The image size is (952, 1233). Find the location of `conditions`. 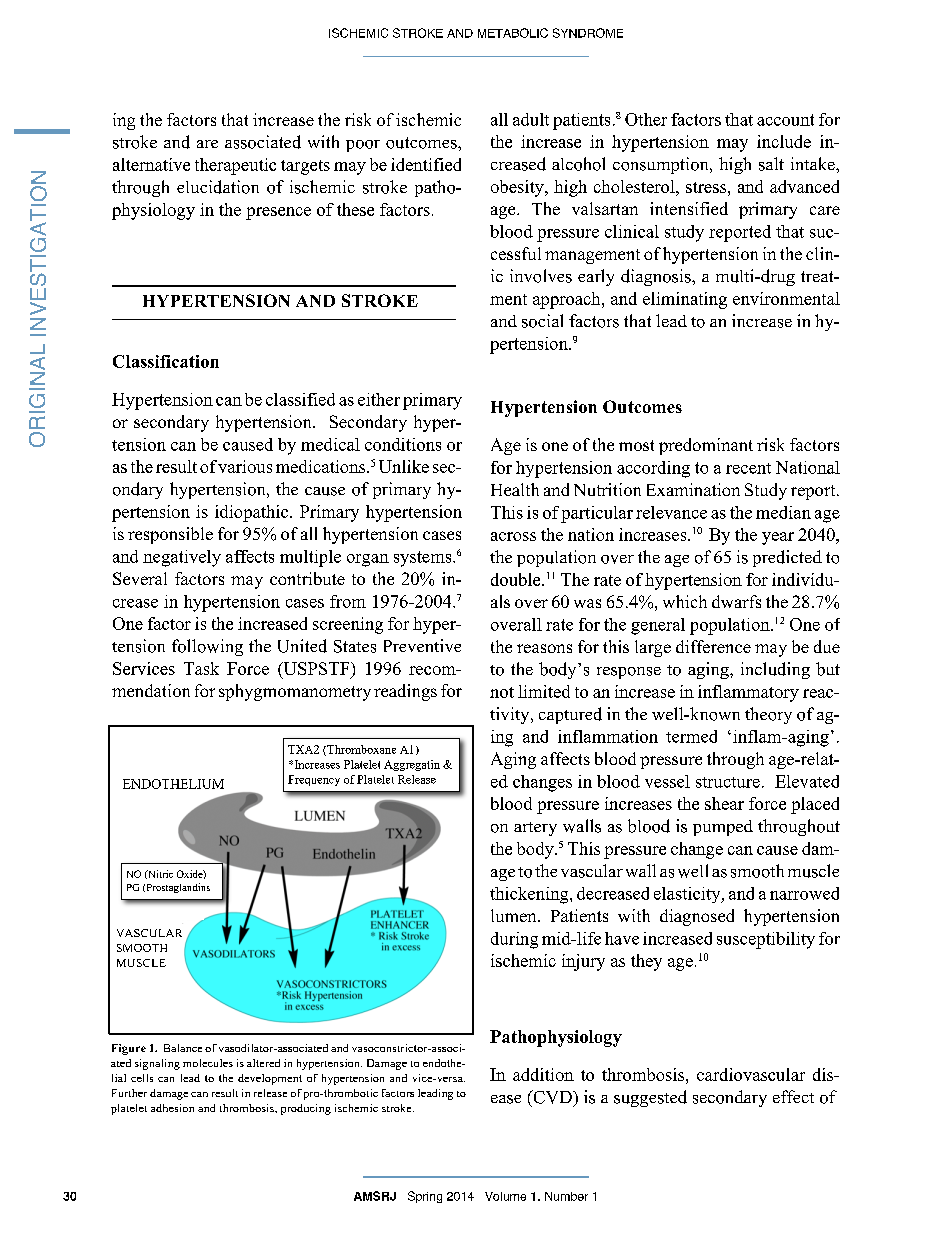

conditions is located at coordinates (403, 444).
